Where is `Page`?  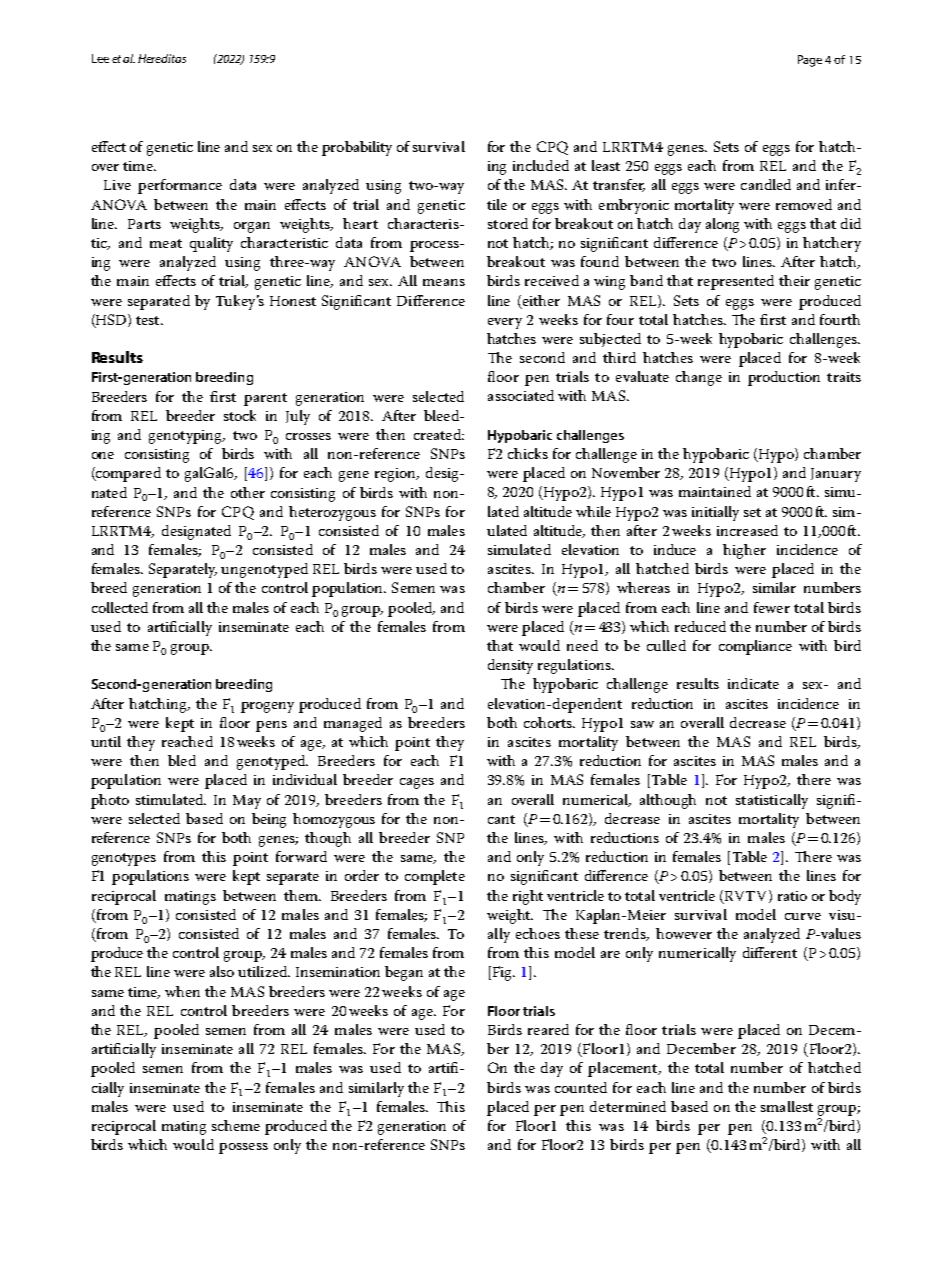
Page is located at coordinates (810, 61).
